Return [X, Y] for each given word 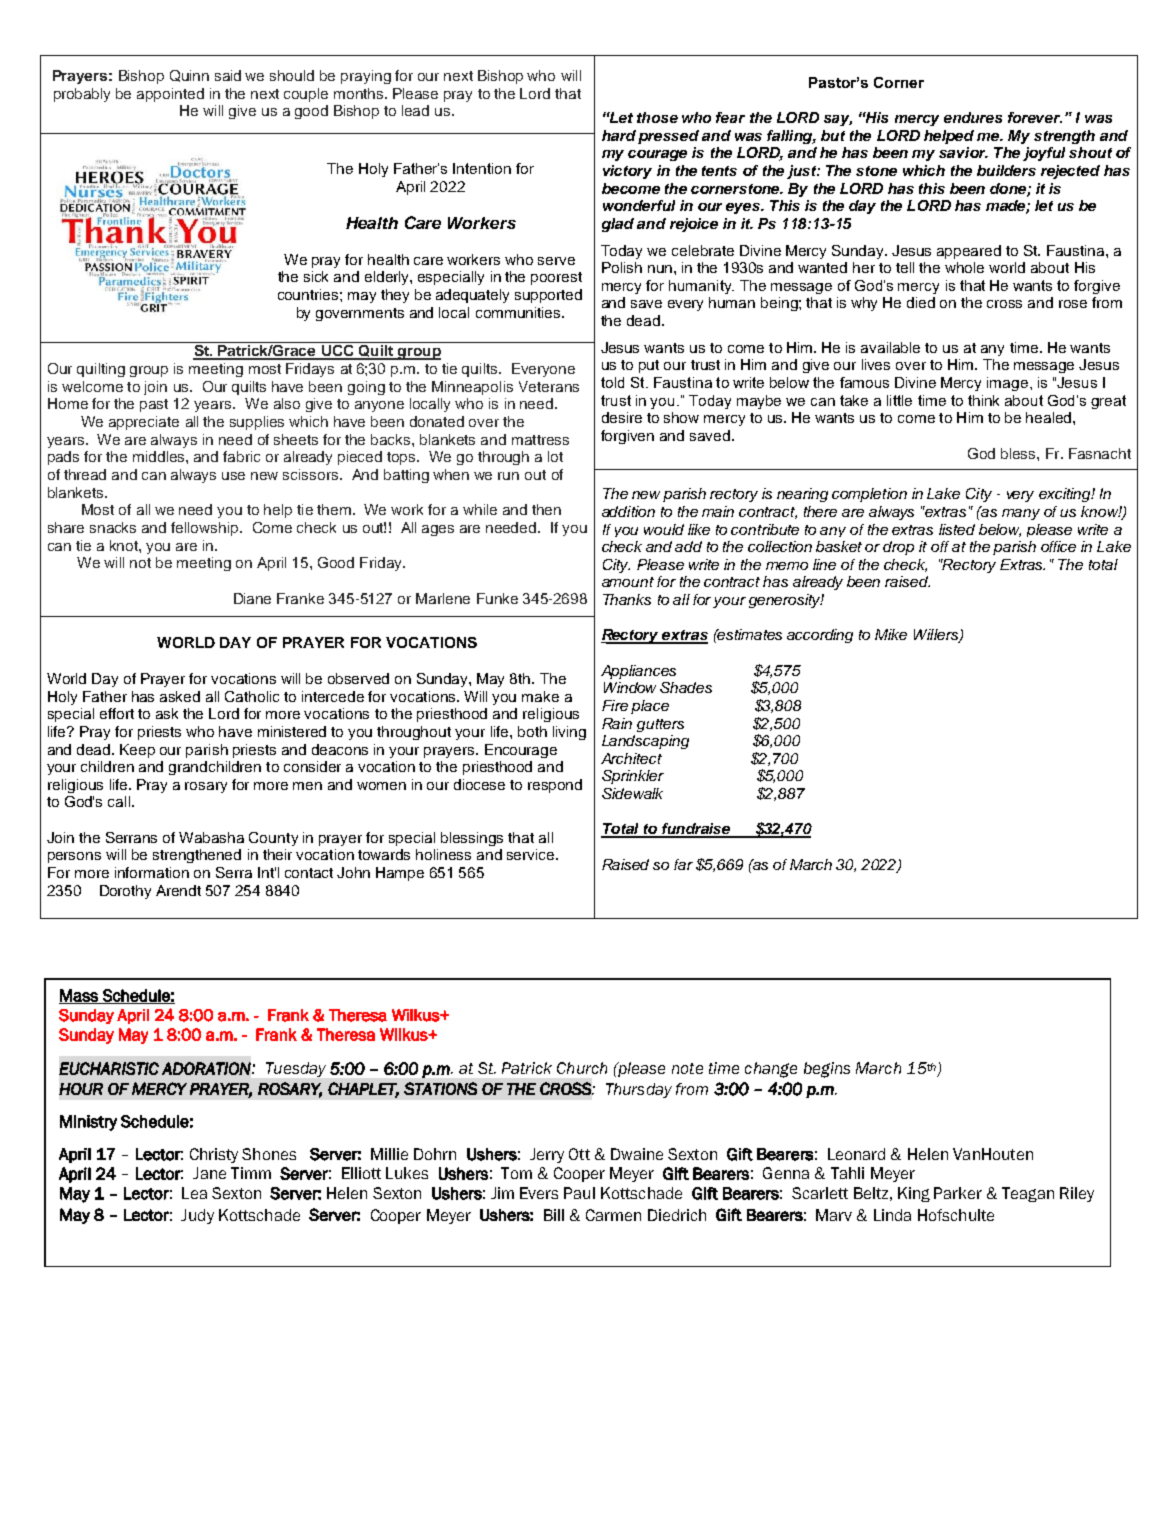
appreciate [144, 423]
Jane [209, 1173]
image [1009, 384]
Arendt [178, 890]
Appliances [638, 672]
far [683, 864]
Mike [891, 634]
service [532, 854]
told [612, 382]
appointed [170, 95]
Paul [579, 1193]
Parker [958, 1193]
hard [619, 135]
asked [180, 696]
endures [973, 117]
